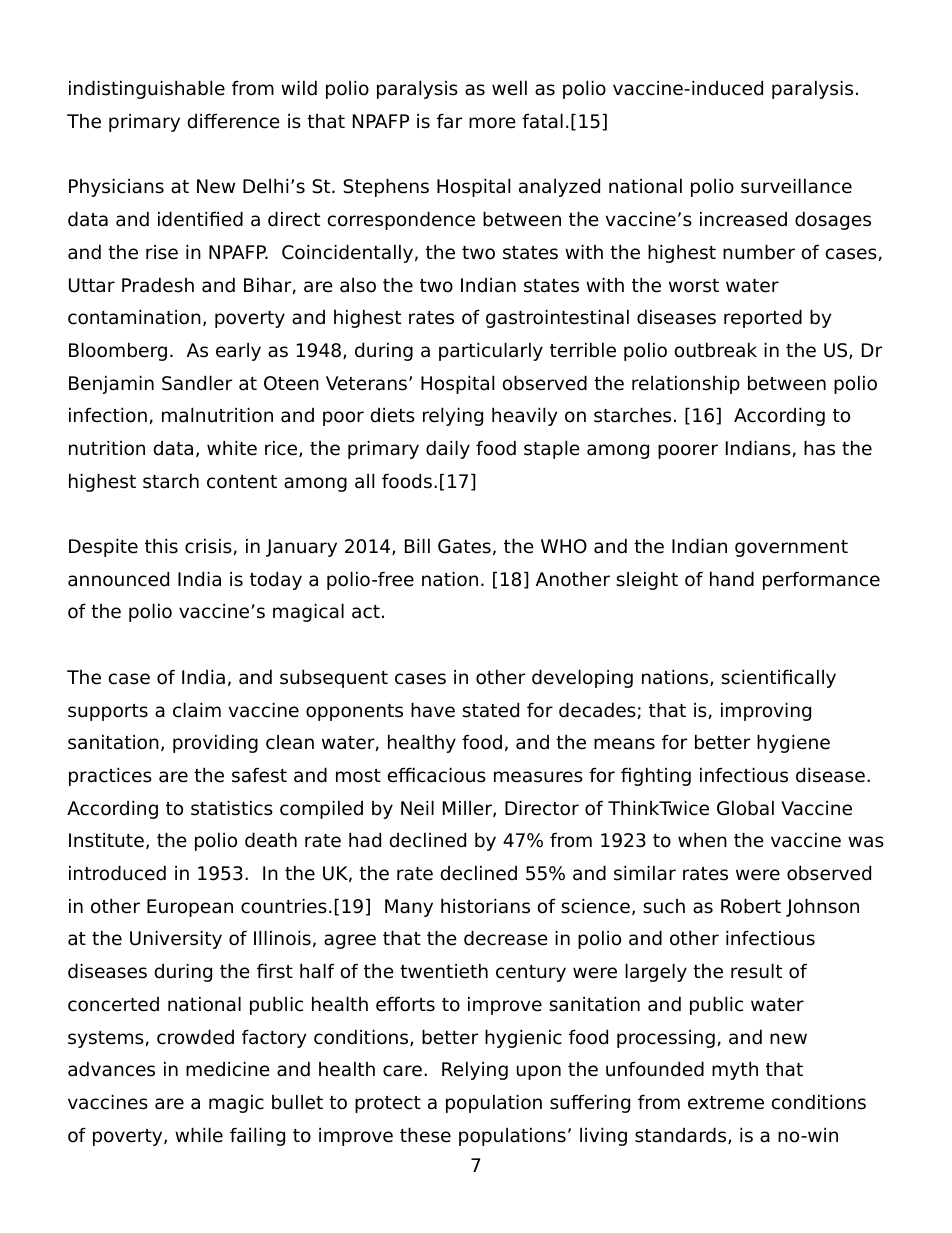 This image has width=952, height=1233. Describe the element at coordinates (199, 1135) in the image. I see `while` at that location.
